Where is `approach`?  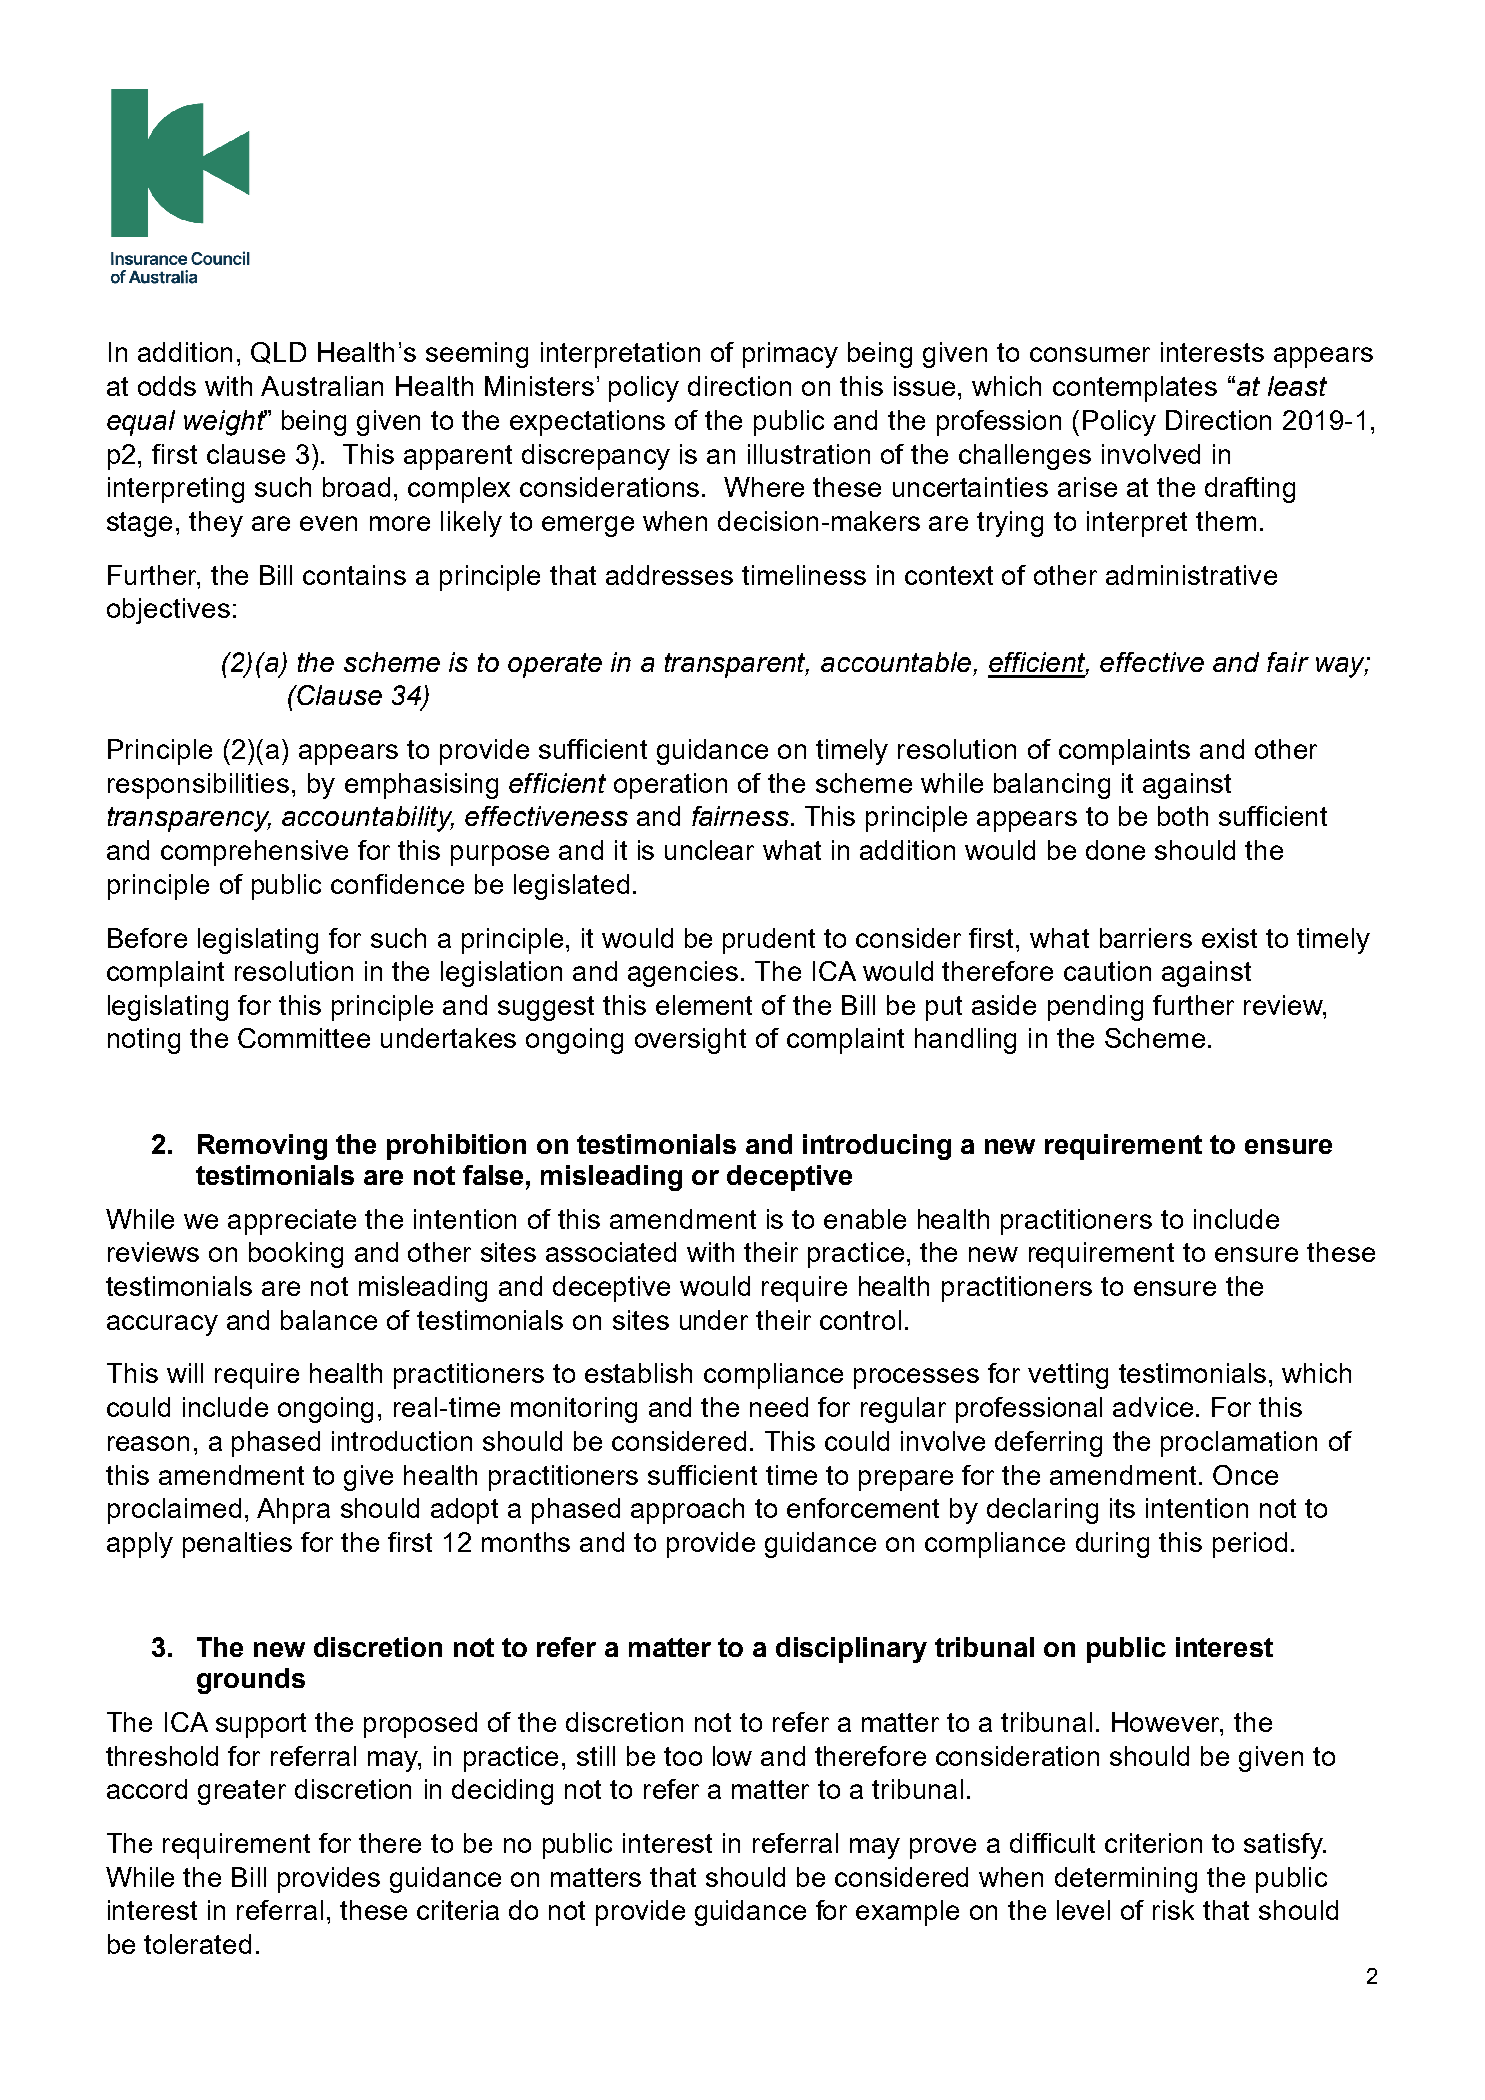
approach is located at coordinates (687, 1511).
